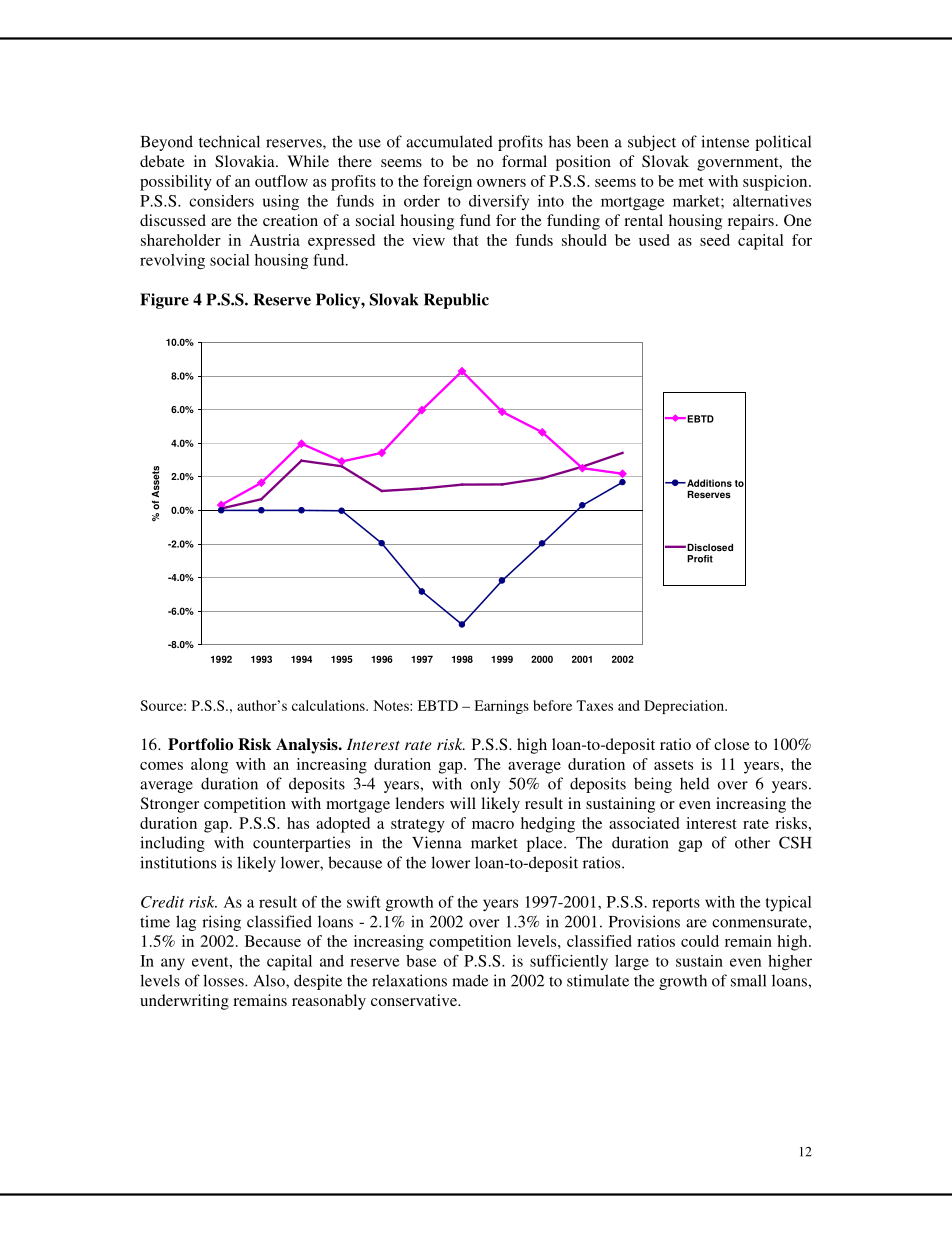  Describe the element at coordinates (501, 183) in the screenshot. I see `owners` at that location.
